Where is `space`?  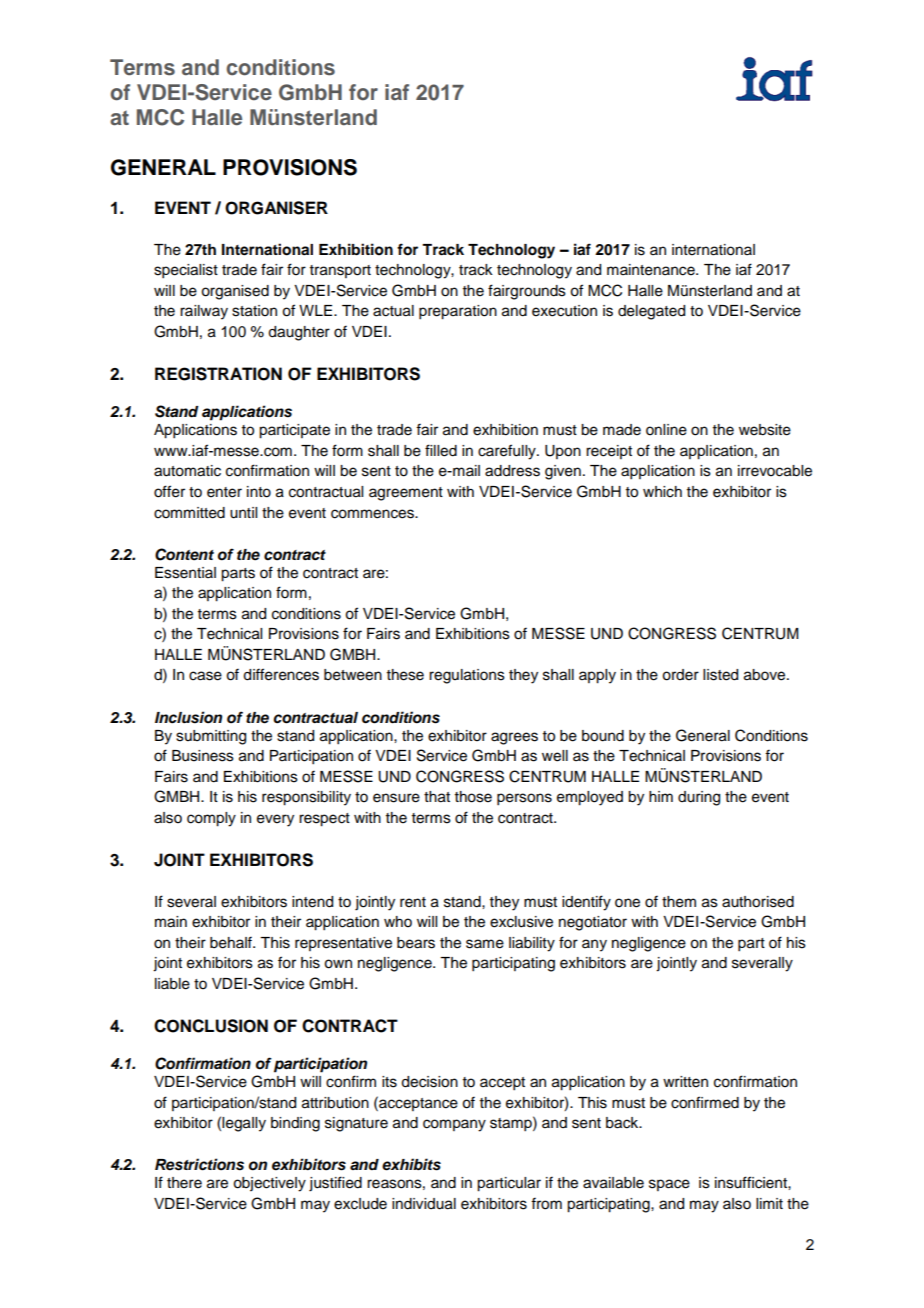
space is located at coordinates (669, 1185).
